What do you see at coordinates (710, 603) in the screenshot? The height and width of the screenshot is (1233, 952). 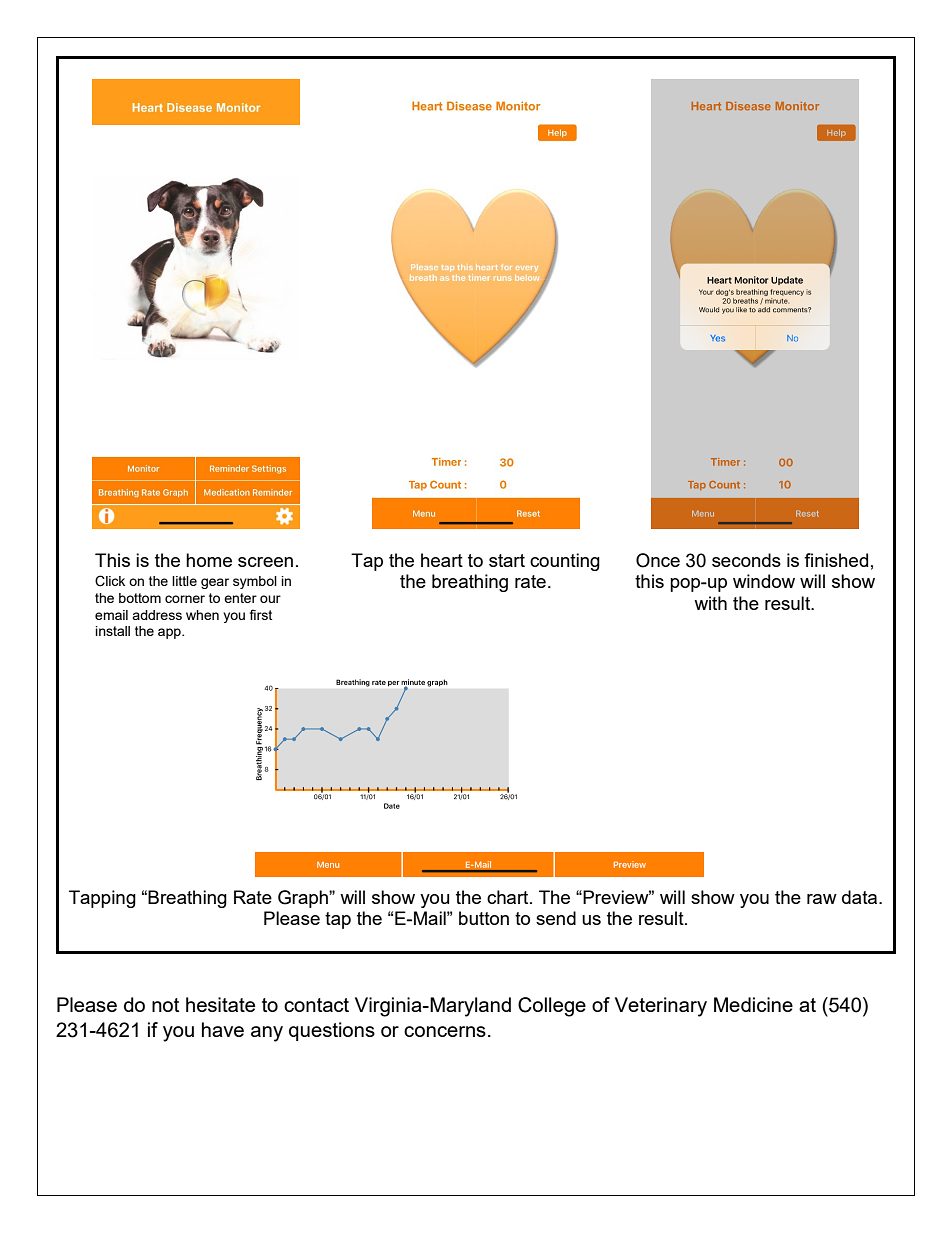 I see `with` at bounding box center [710, 603].
